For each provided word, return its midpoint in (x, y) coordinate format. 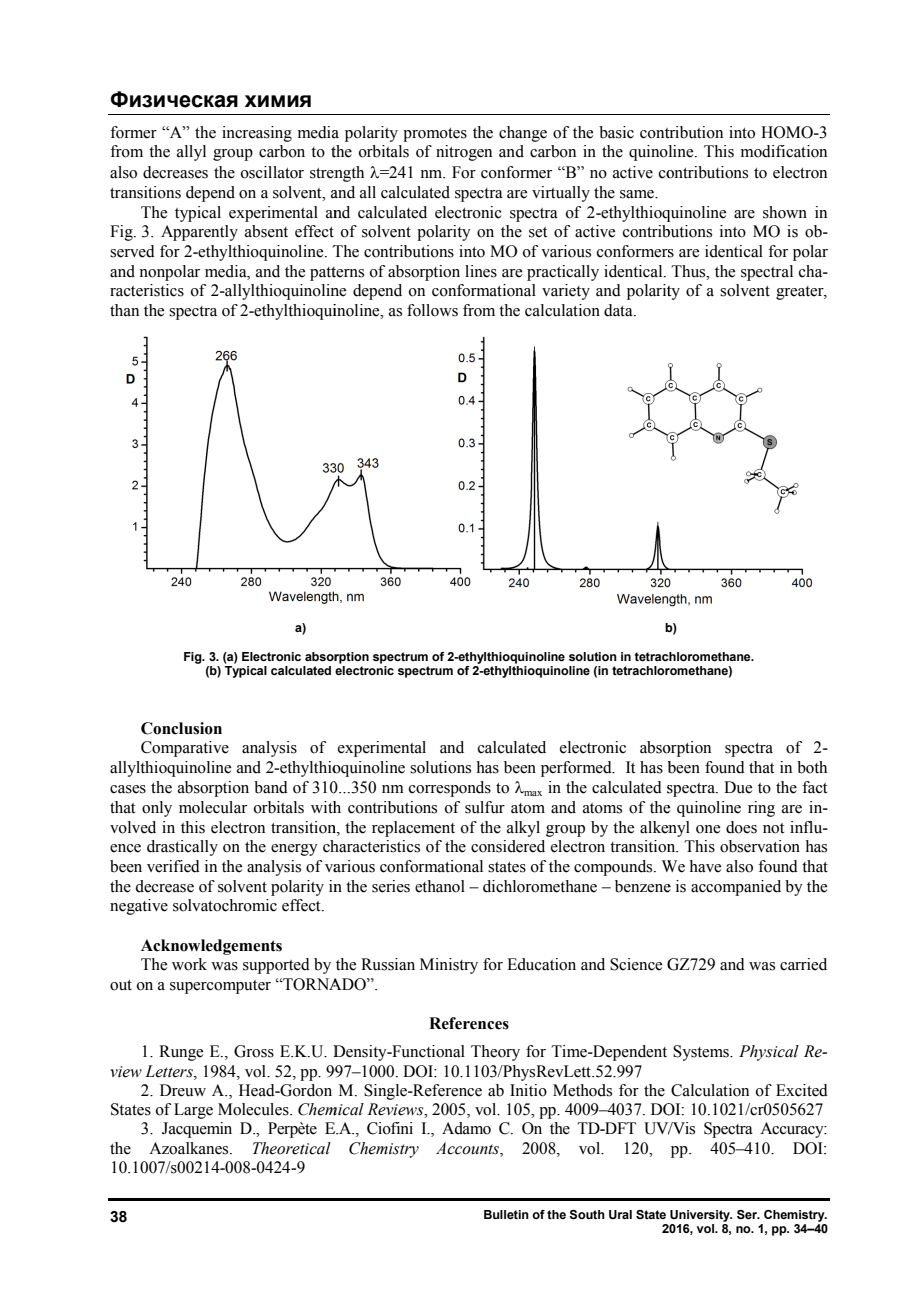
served (132, 251)
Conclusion (181, 728)
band (271, 787)
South (587, 1215)
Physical (769, 1053)
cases (128, 789)
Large (193, 1111)
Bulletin (506, 1214)
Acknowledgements (211, 947)
